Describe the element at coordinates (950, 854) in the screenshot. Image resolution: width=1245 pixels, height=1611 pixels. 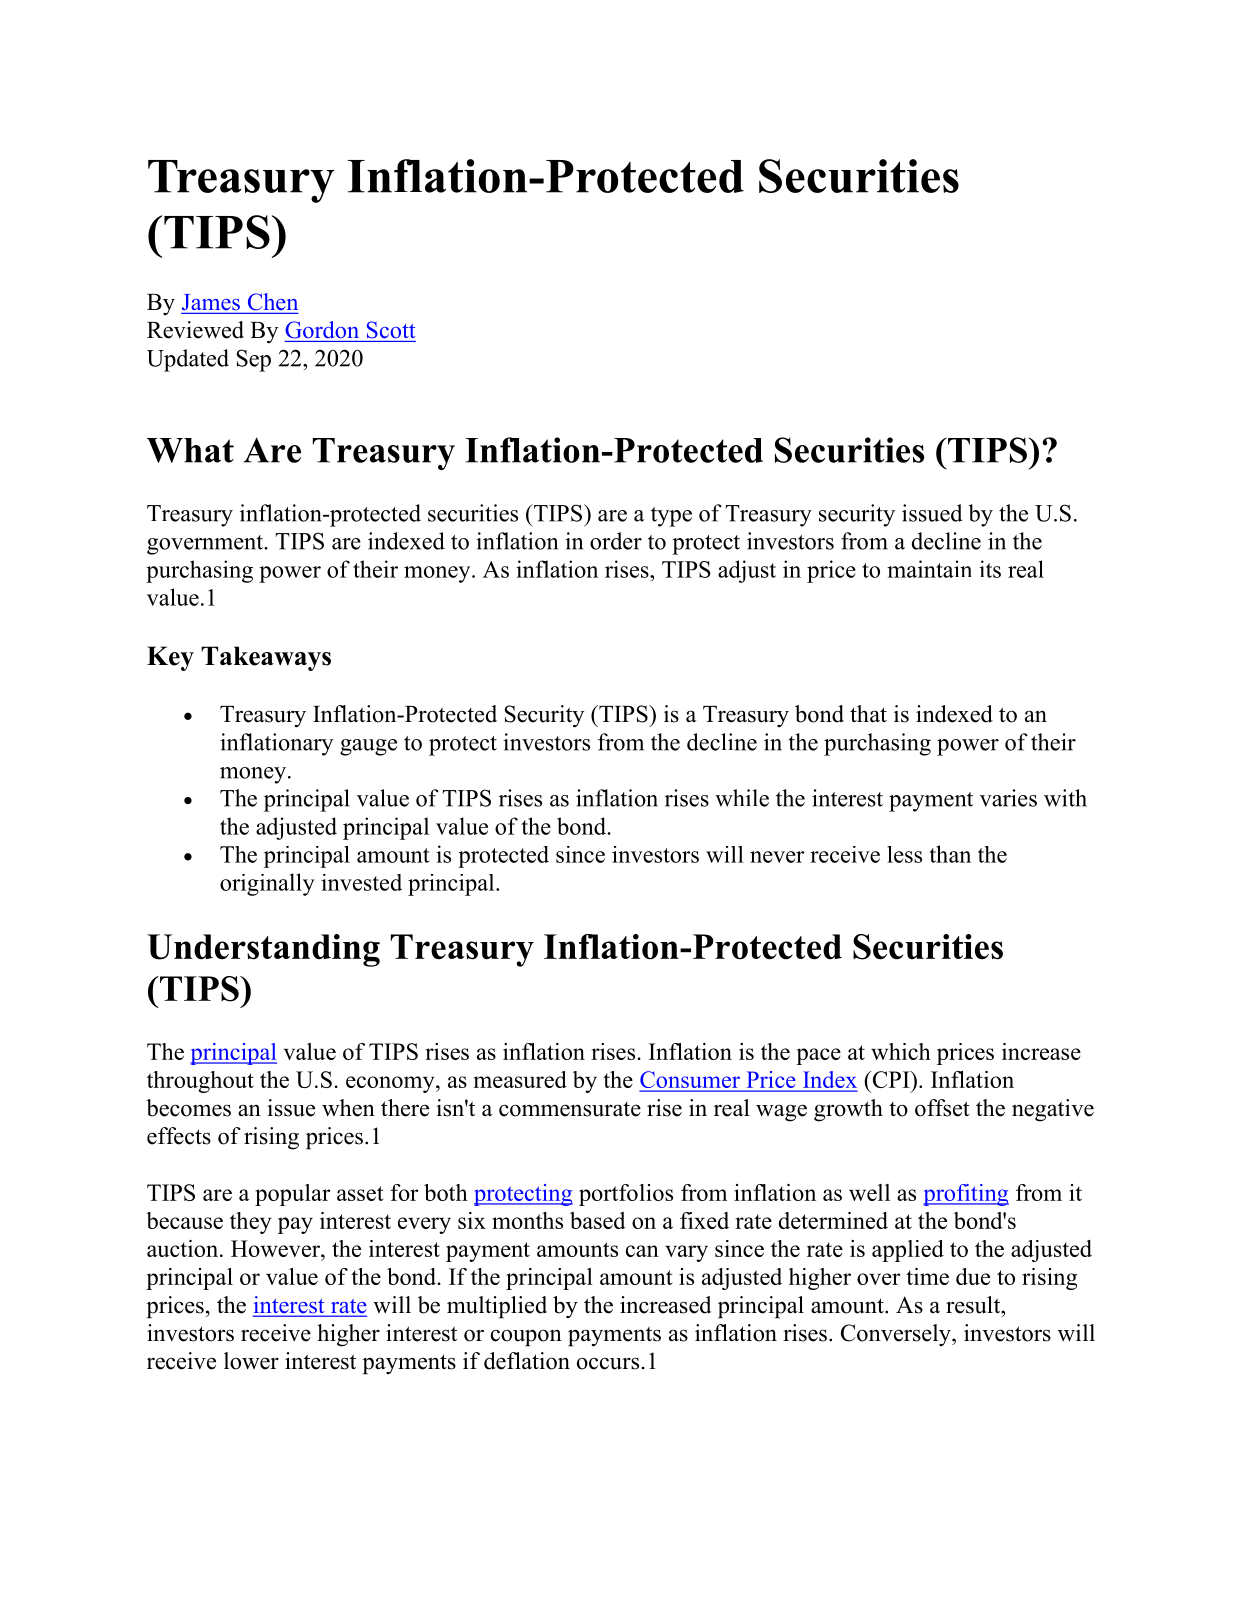
I see `than` at that location.
